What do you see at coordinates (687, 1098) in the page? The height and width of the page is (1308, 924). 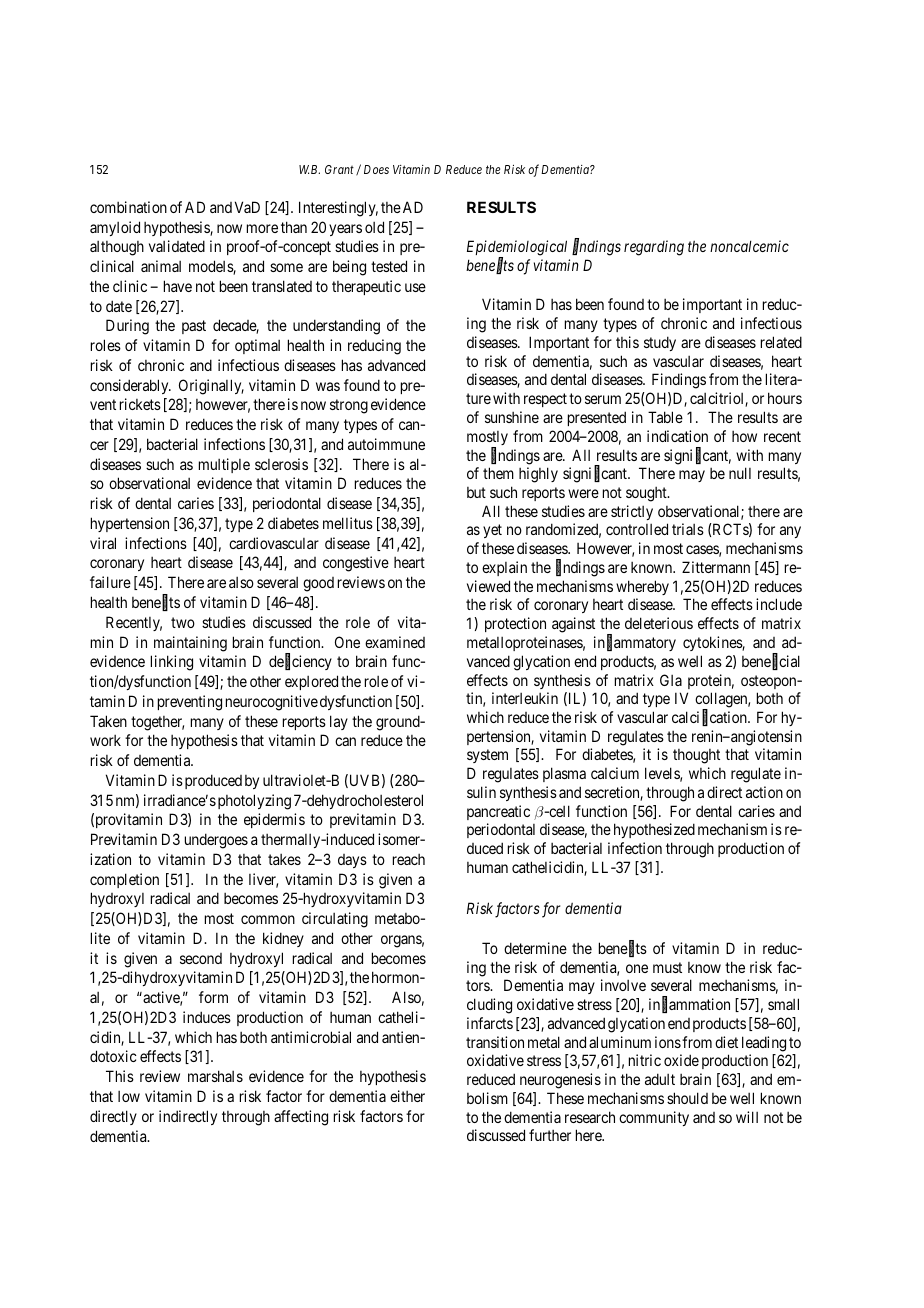 I see `should` at bounding box center [687, 1098].
